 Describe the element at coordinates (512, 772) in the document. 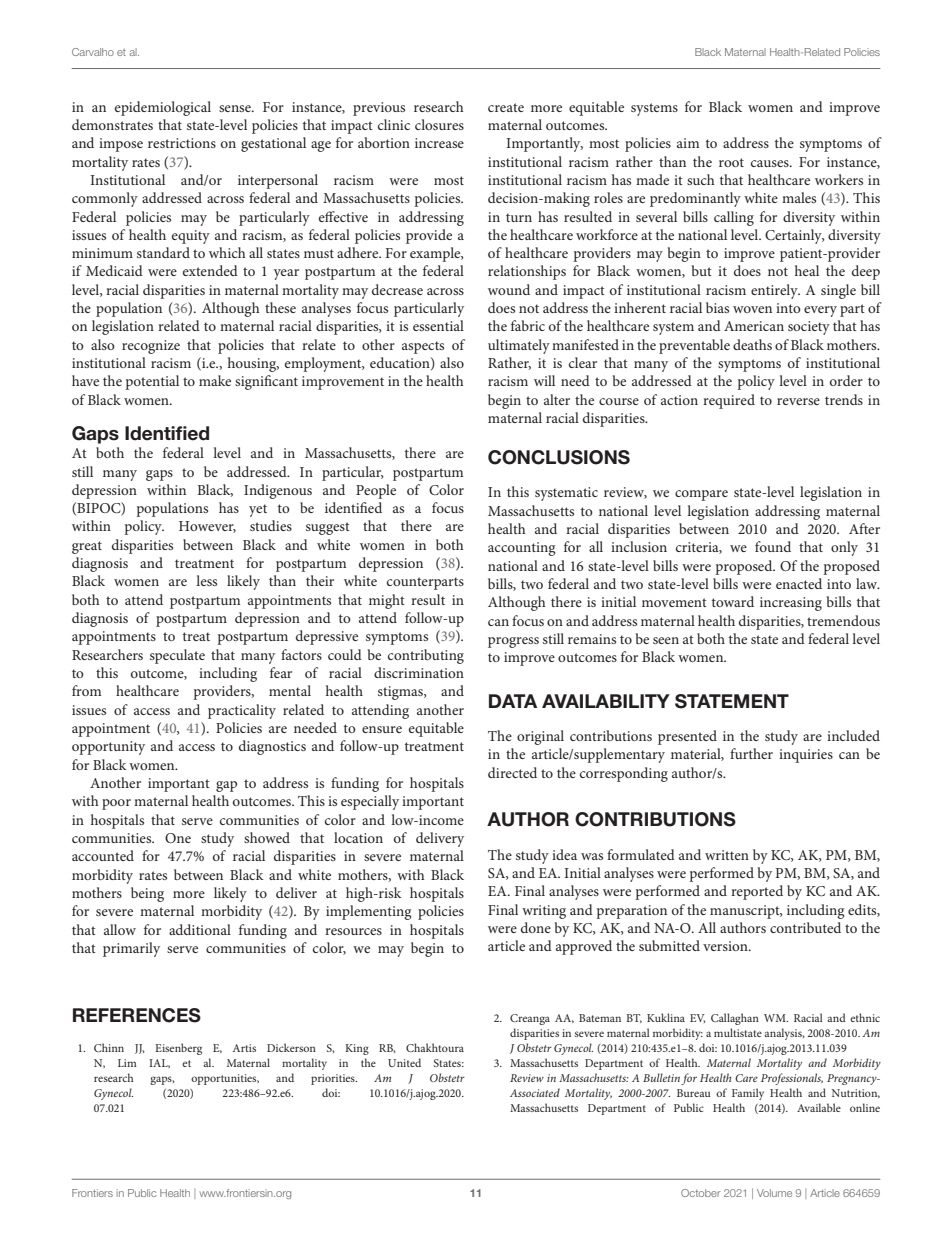

I see `directed` at that location.
